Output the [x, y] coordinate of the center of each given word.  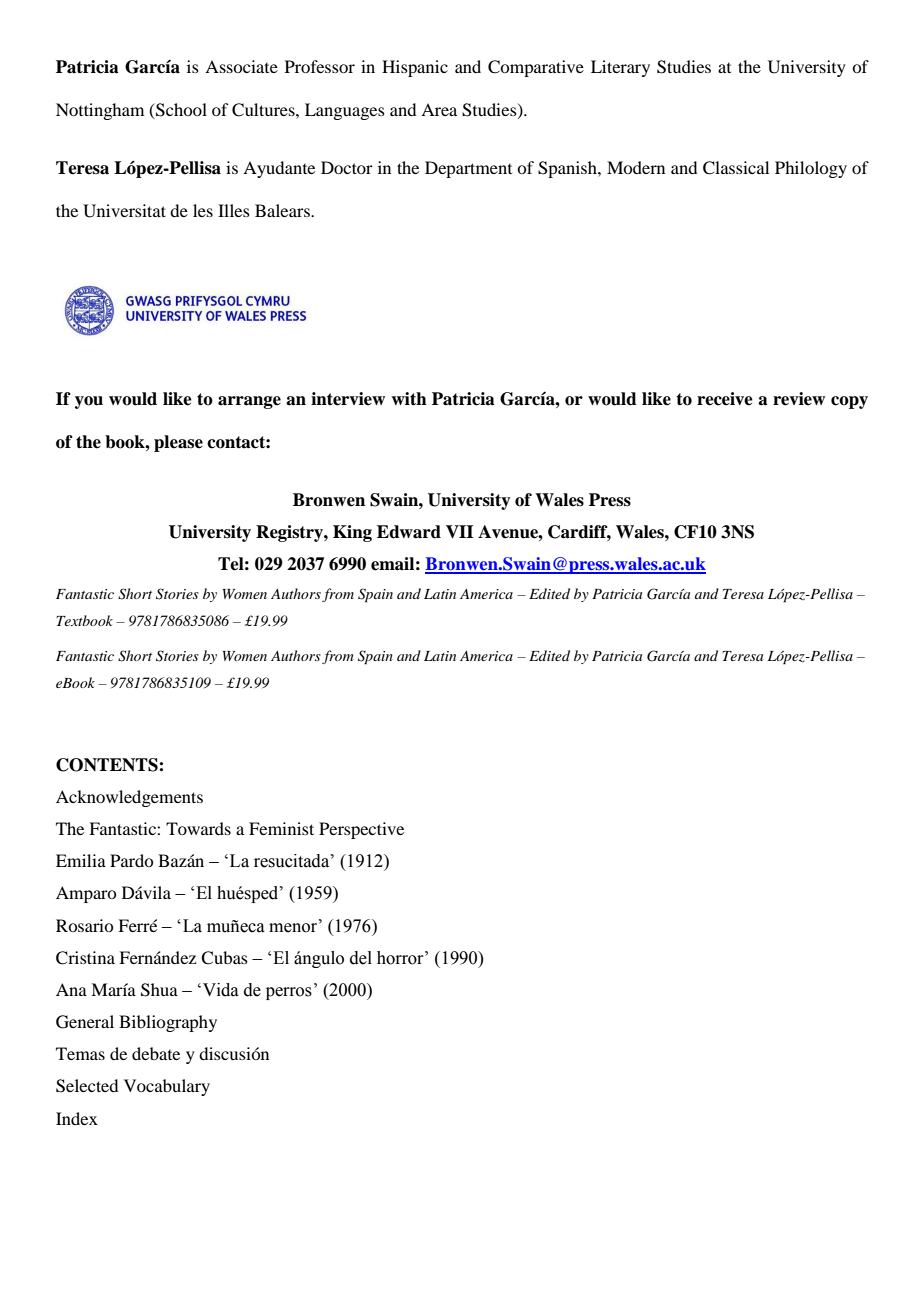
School [180, 110]
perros [289, 993]
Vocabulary [167, 1087]
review [799, 399]
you [89, 402]
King [352, 533]
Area [439, 109]
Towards [198, 828]
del [361, 958]
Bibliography [168, 1023]
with [409, 399]
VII [460, 532]
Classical [736, 168]
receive [725, 399]
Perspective [361, 830]
